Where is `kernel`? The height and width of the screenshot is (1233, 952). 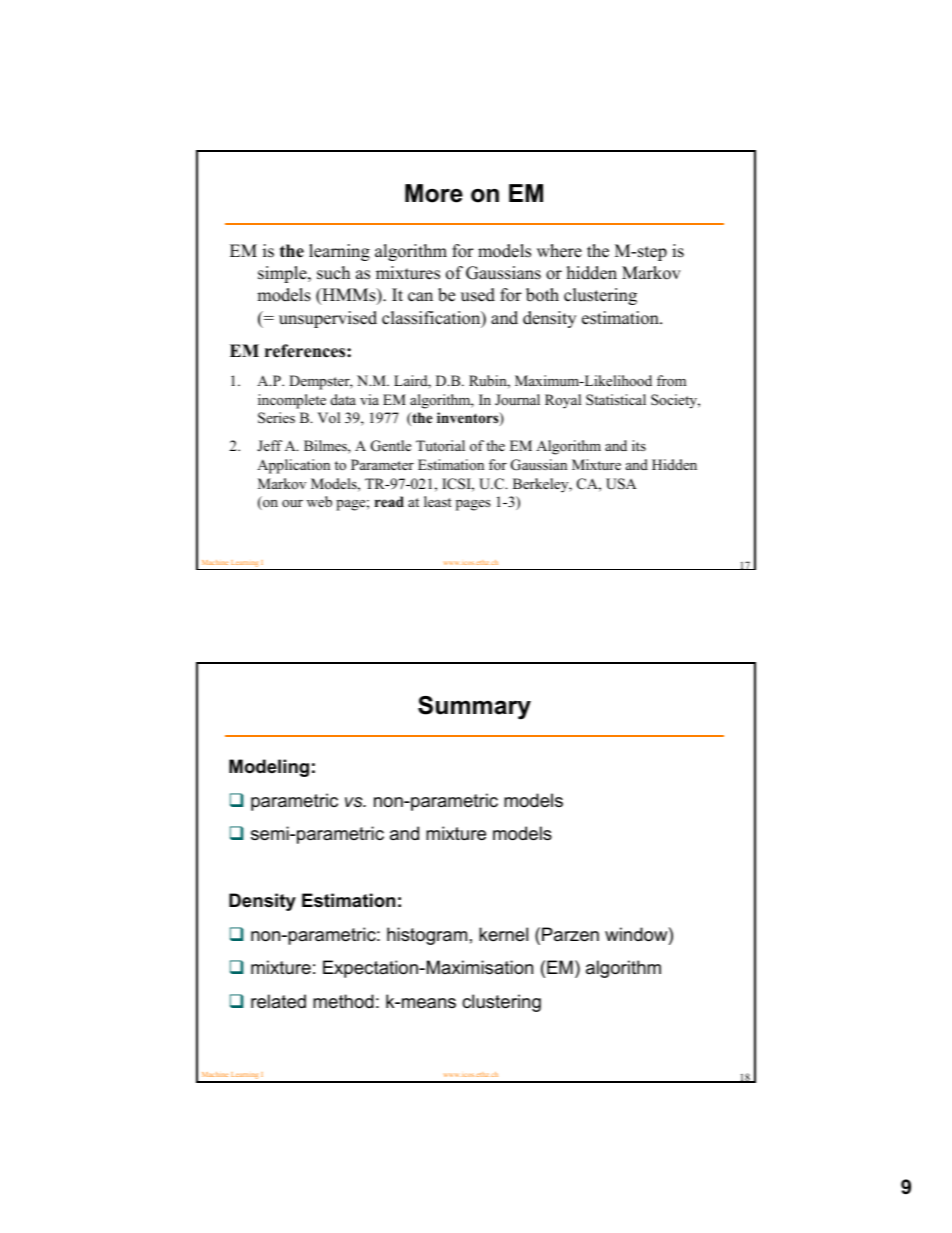 kernel is located at coordinates (503, 934).
